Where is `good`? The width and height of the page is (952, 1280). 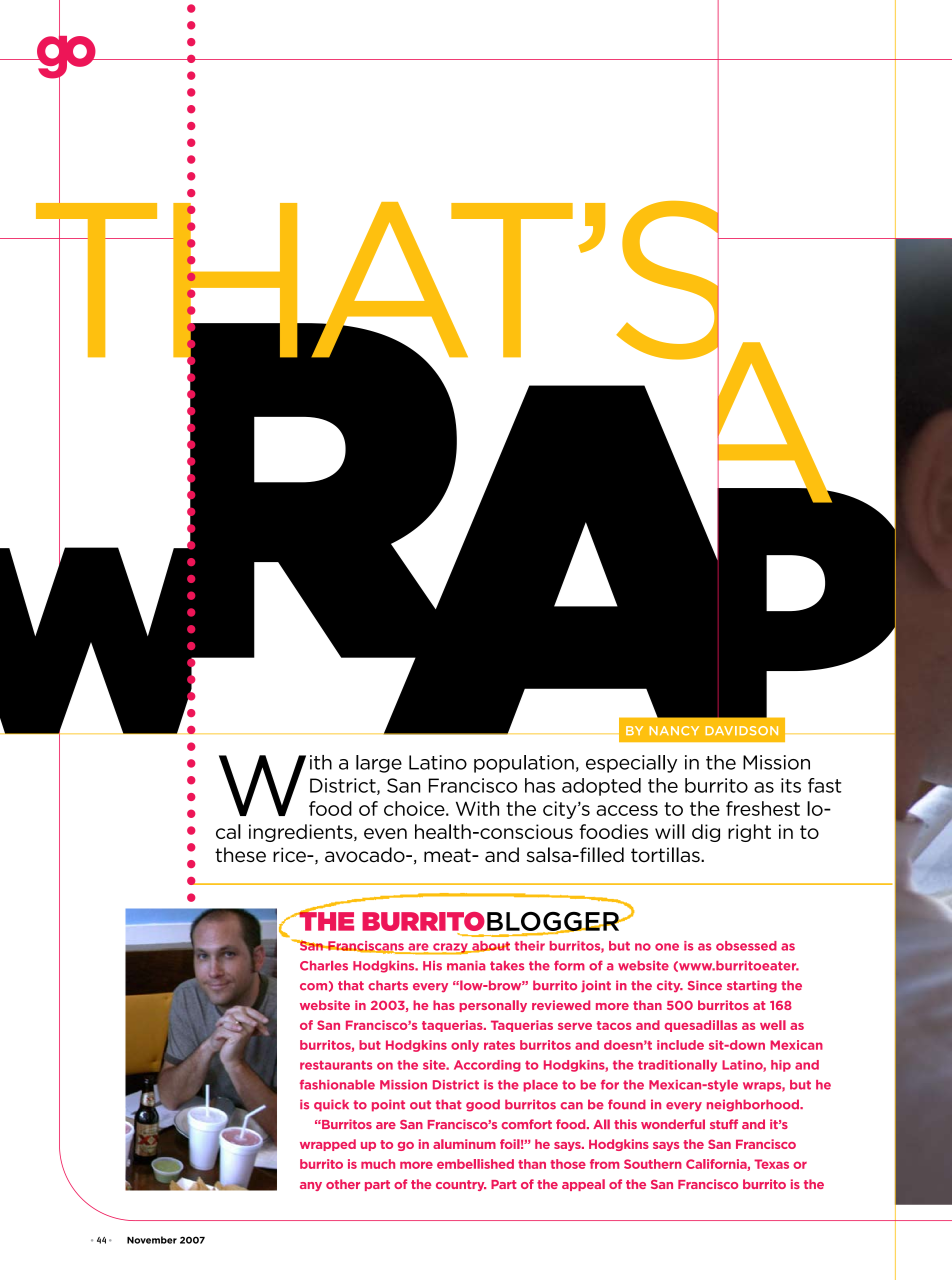 good is located at coordinates (483, 1105).
